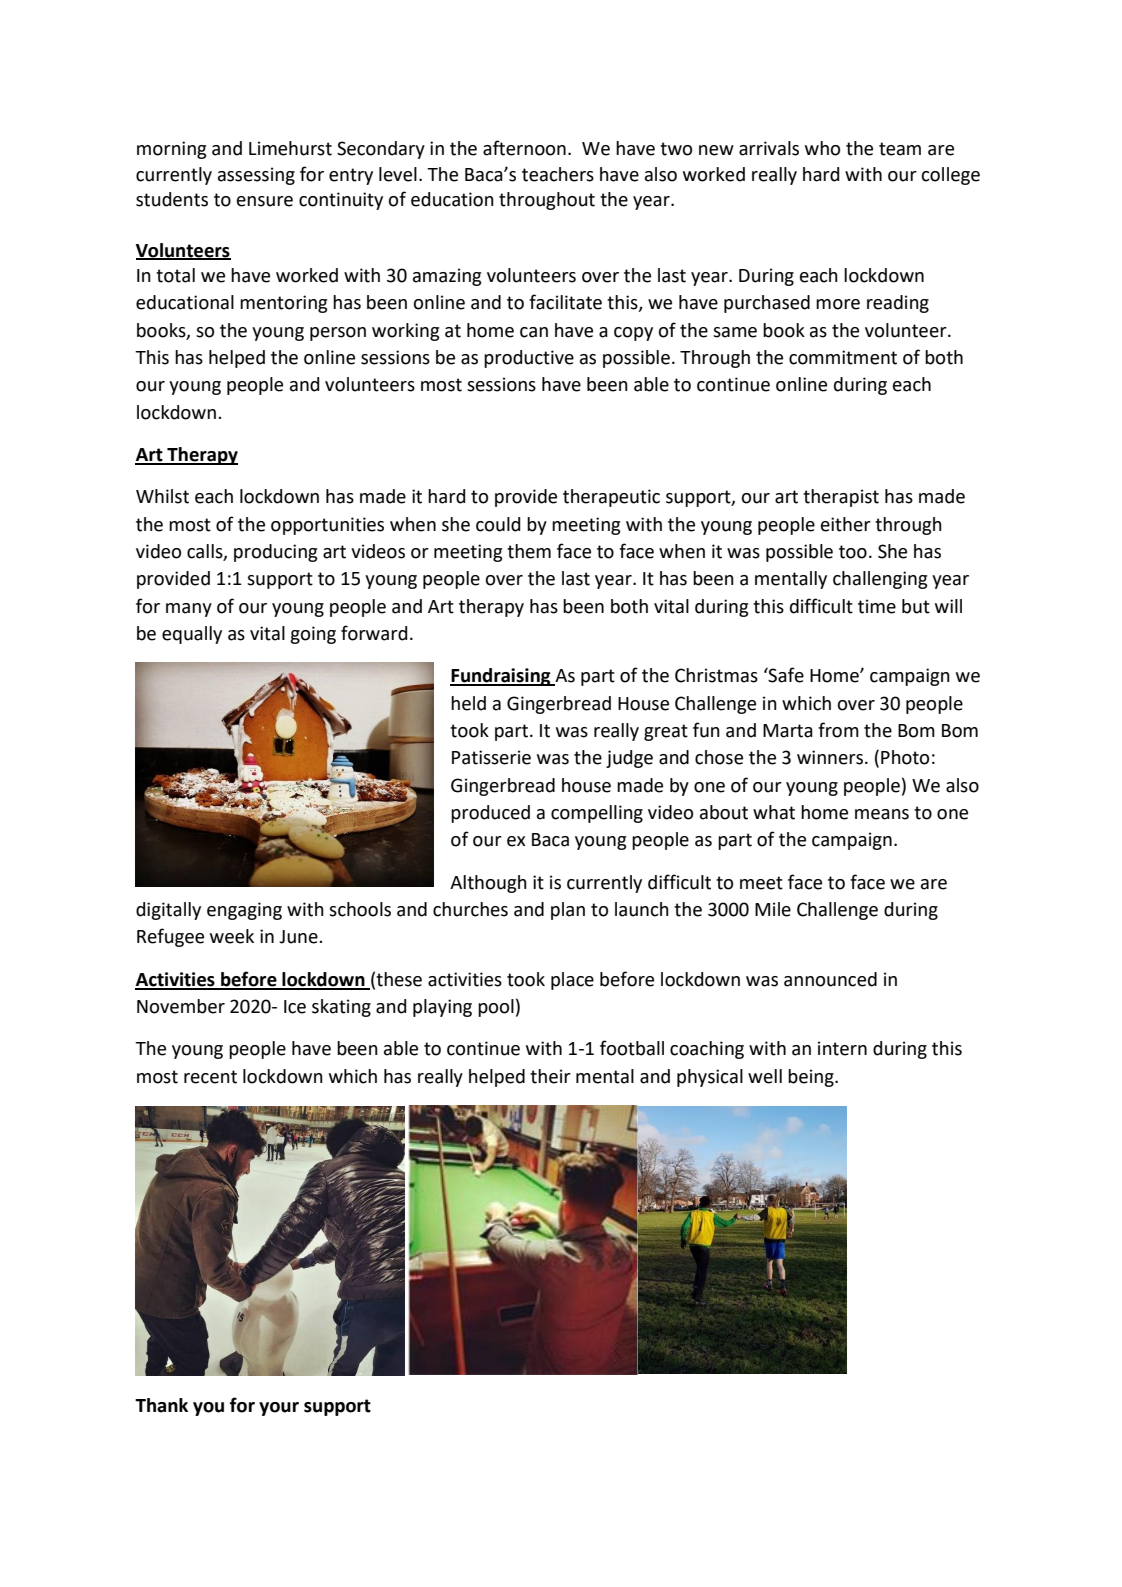  What do you see at coordinates (830, 979) in the page?
I see `announced` at bounding box center [830, 979].
